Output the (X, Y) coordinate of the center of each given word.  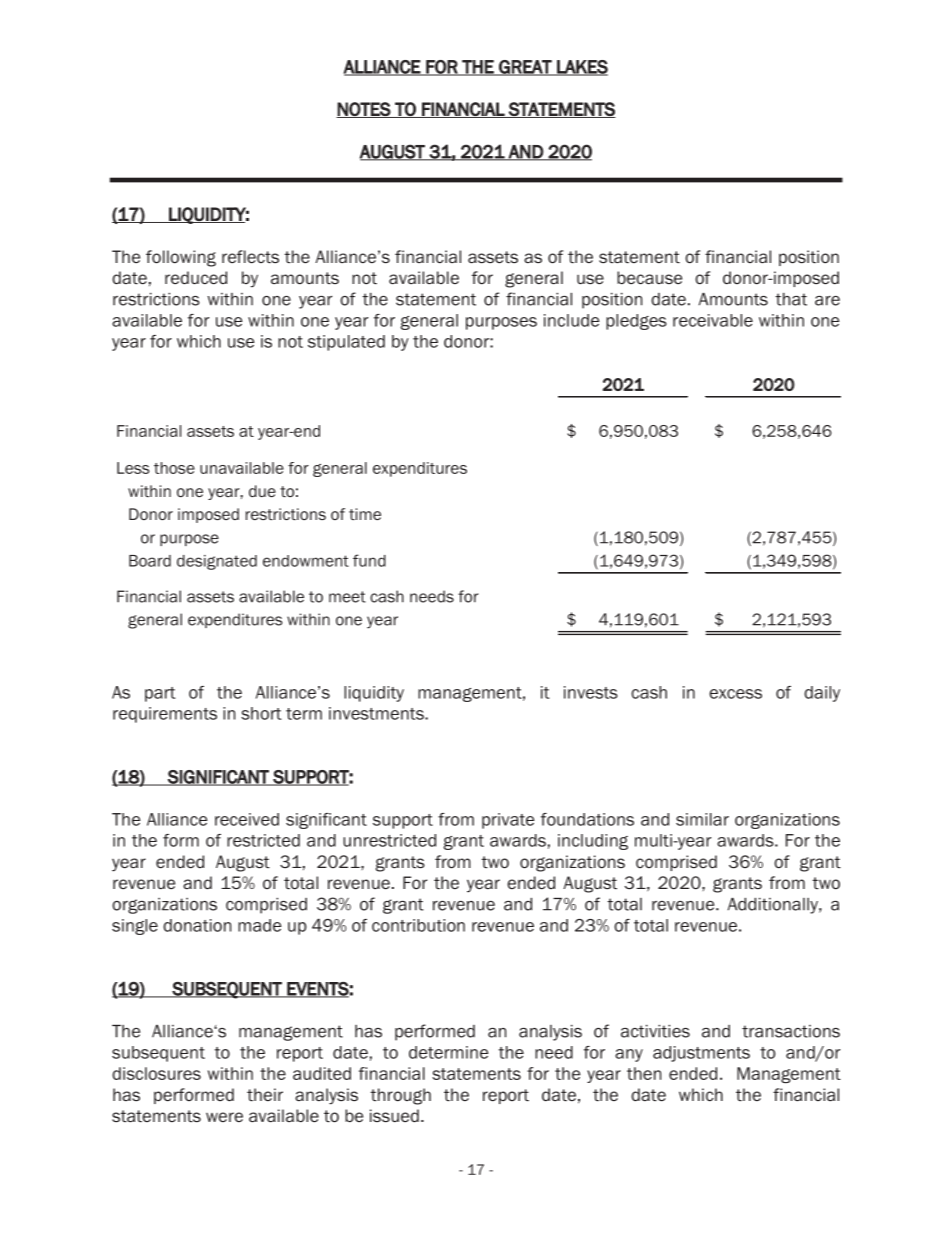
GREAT (525, 68)
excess (735, 694)
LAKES (581, 68)
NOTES (364, 110)
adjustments (701, 1054)
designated (217, 562)
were (224, 1117)
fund (369, 560)
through (400, 1096)
